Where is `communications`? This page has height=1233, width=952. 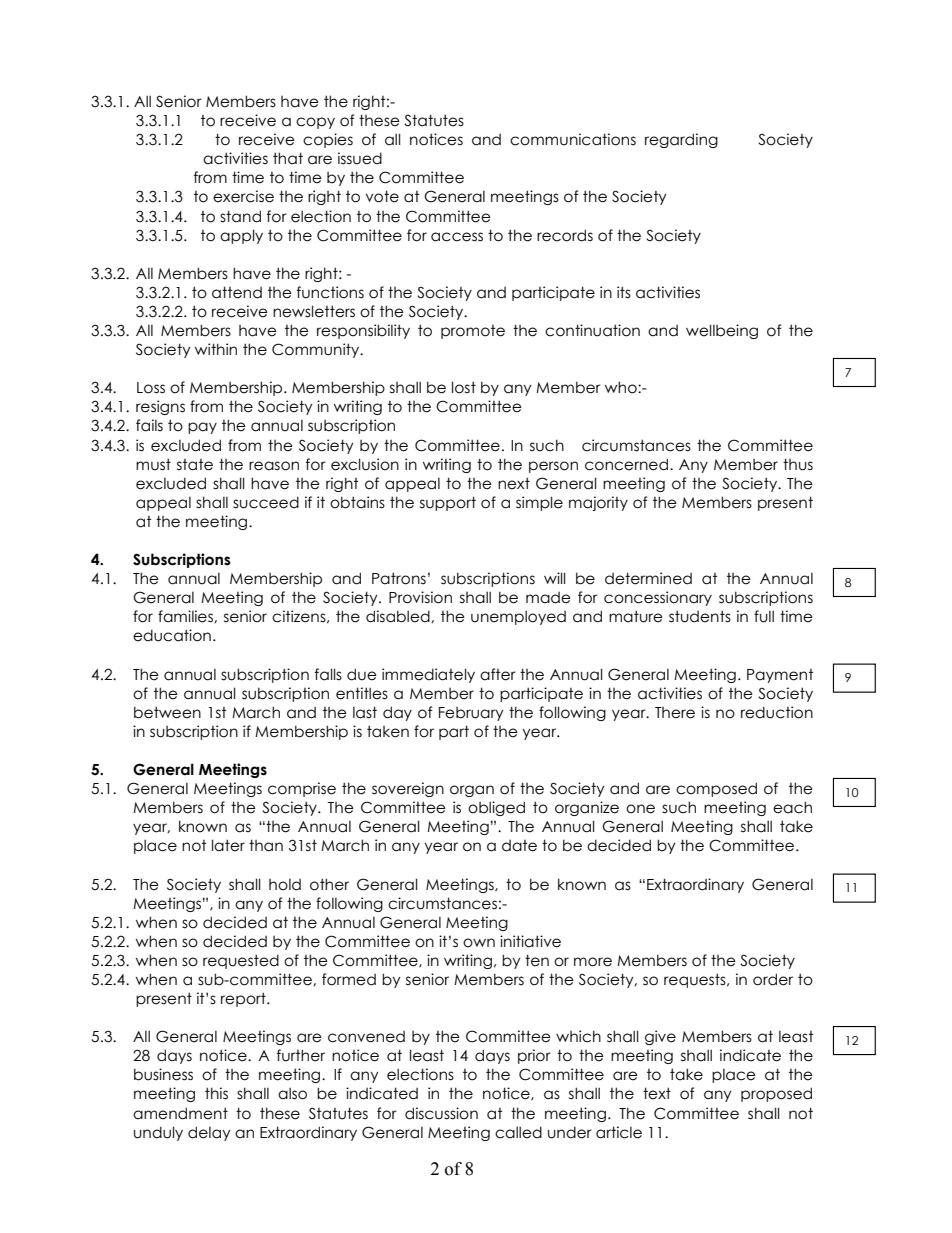
communications is located at coordinates (573, 139).
